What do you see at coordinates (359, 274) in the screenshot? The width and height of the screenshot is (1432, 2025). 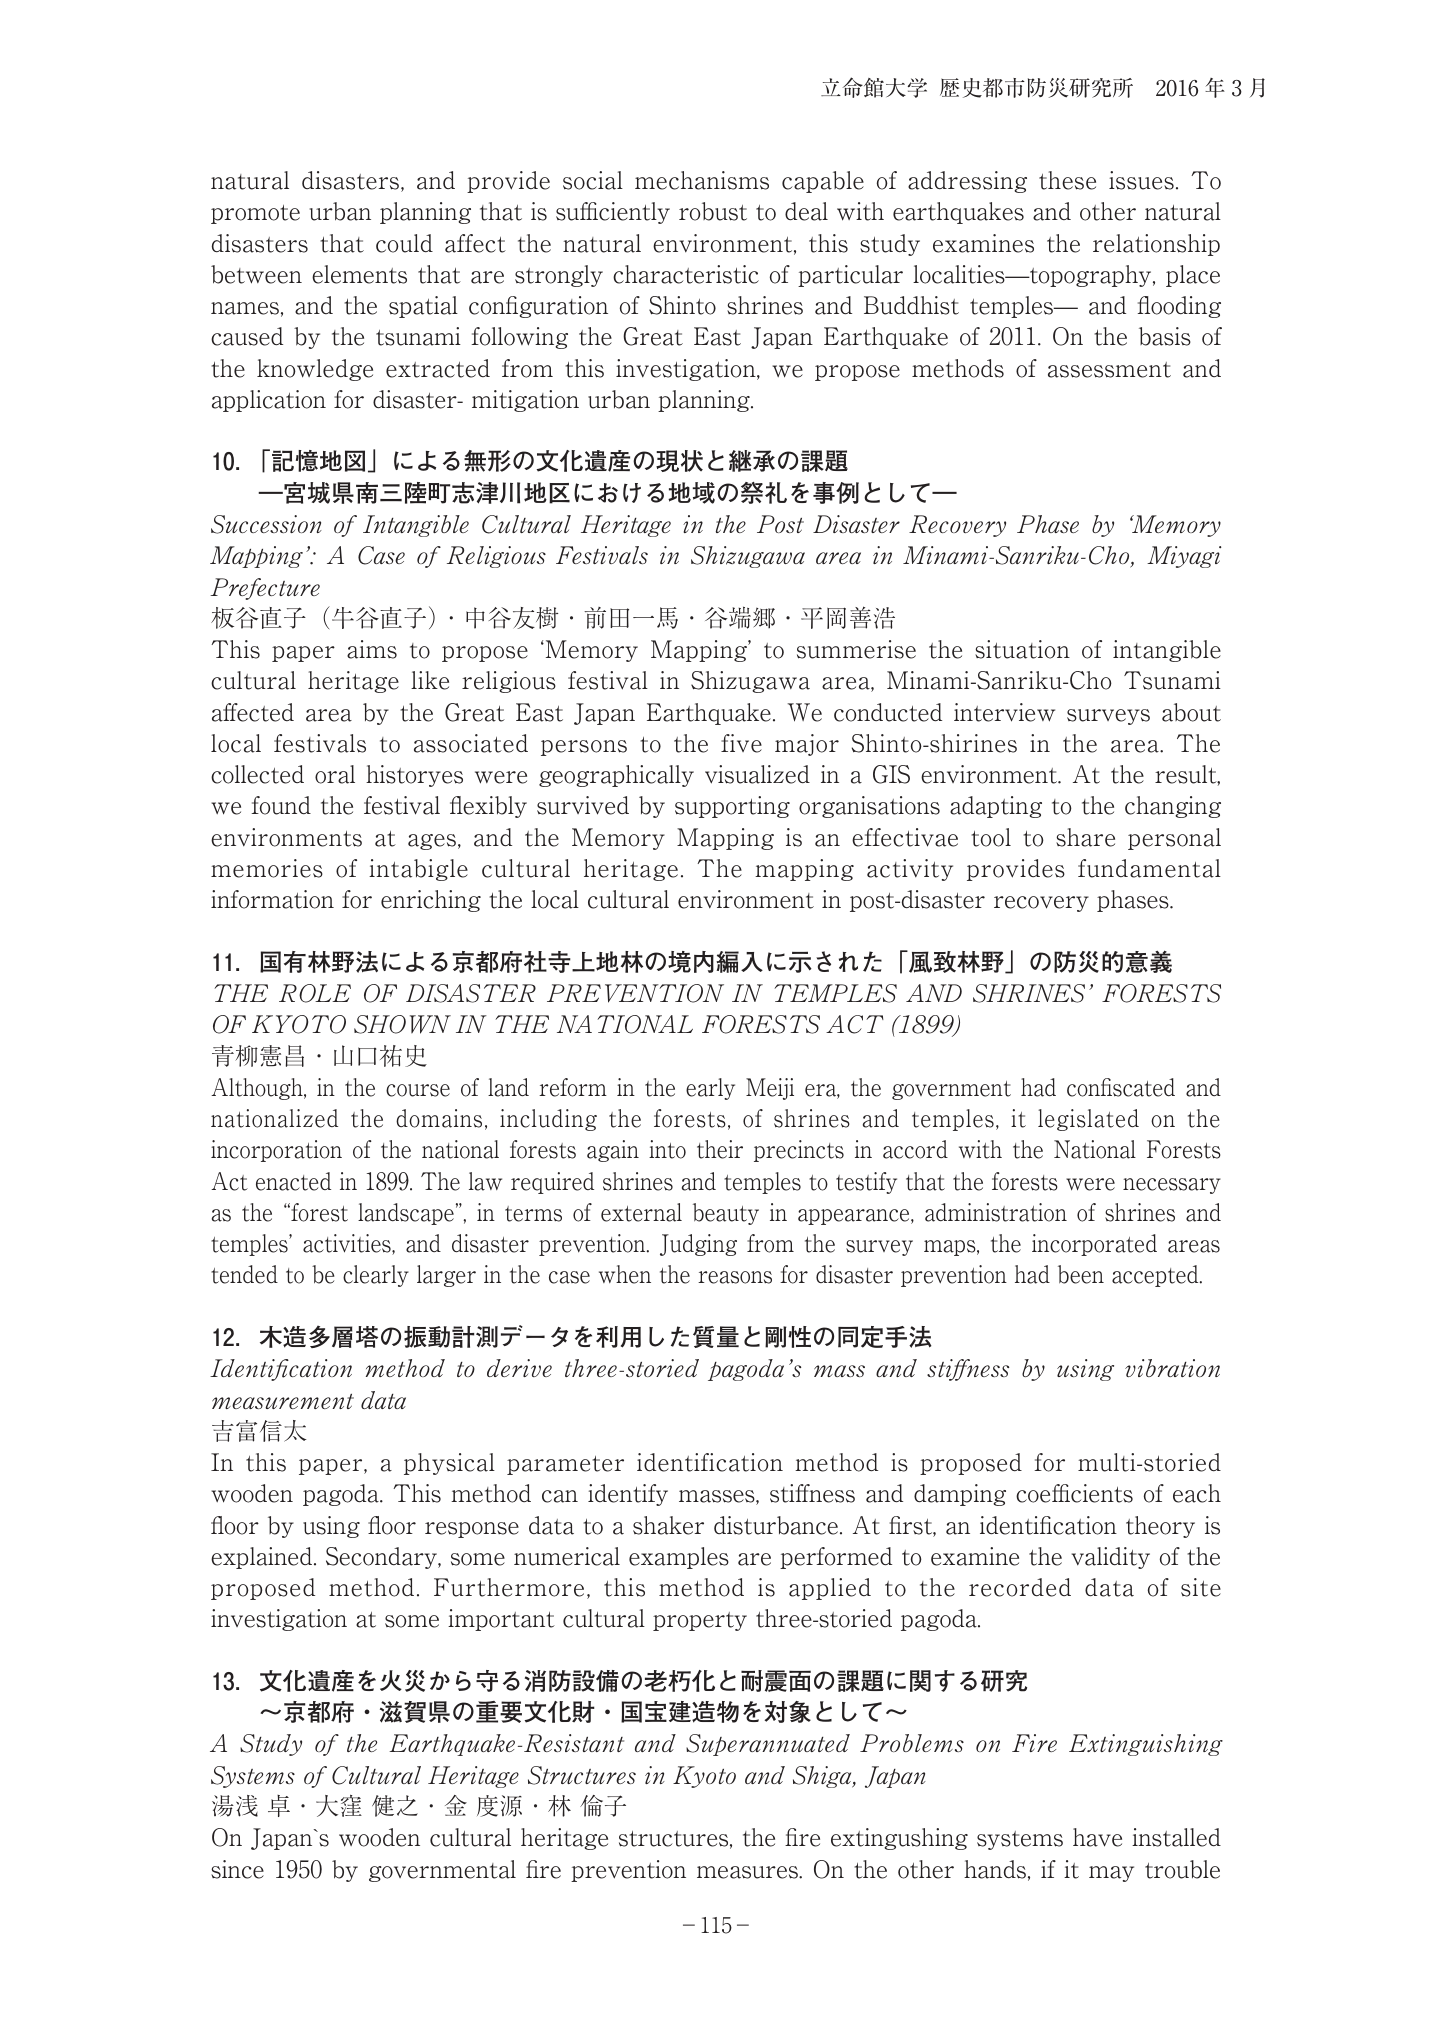 I see `elements` at bounding box center [359, 274].
